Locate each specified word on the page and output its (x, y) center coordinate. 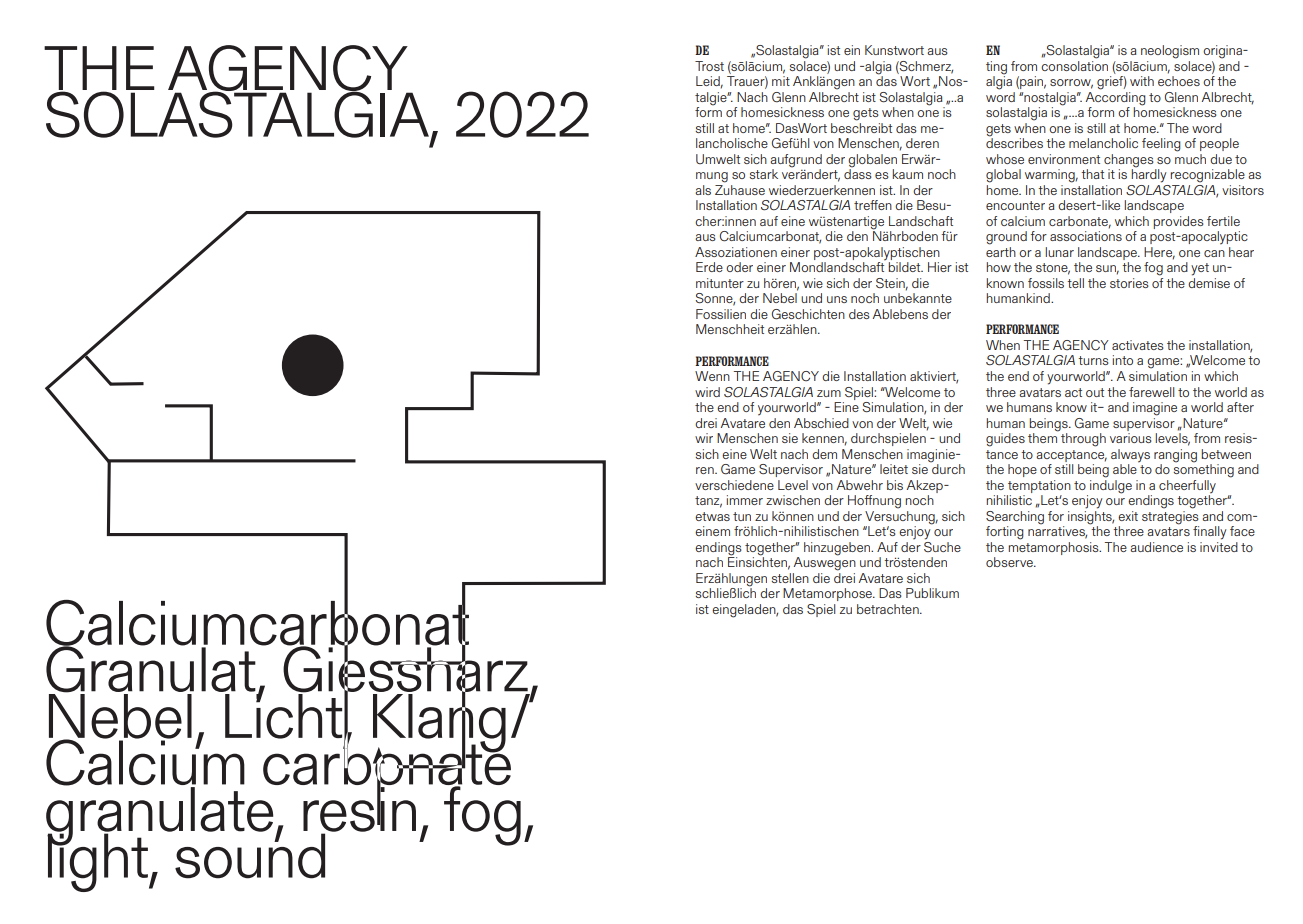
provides (1178, 222)
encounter (1015, 205)
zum (829, 393)
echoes (1179, 81)
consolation (1074, 64)
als (703, 190)
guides (1005, 440)
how (998, 267)
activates (1138, 345)
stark (763, 174)
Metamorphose (829, 594)
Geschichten (808, 314)
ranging (1175, 456)
